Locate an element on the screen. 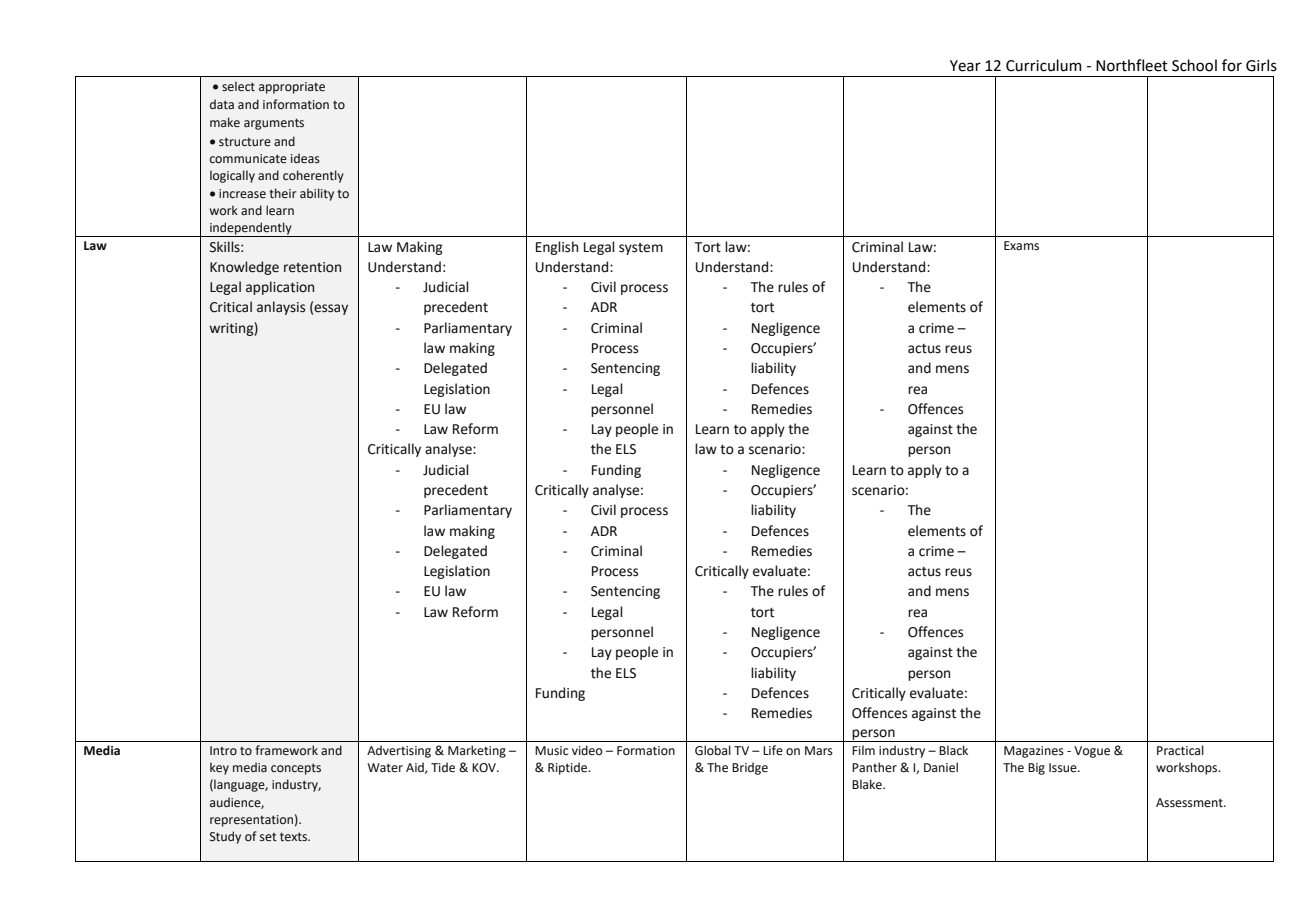  Year is located at coordinates (965, 66).
